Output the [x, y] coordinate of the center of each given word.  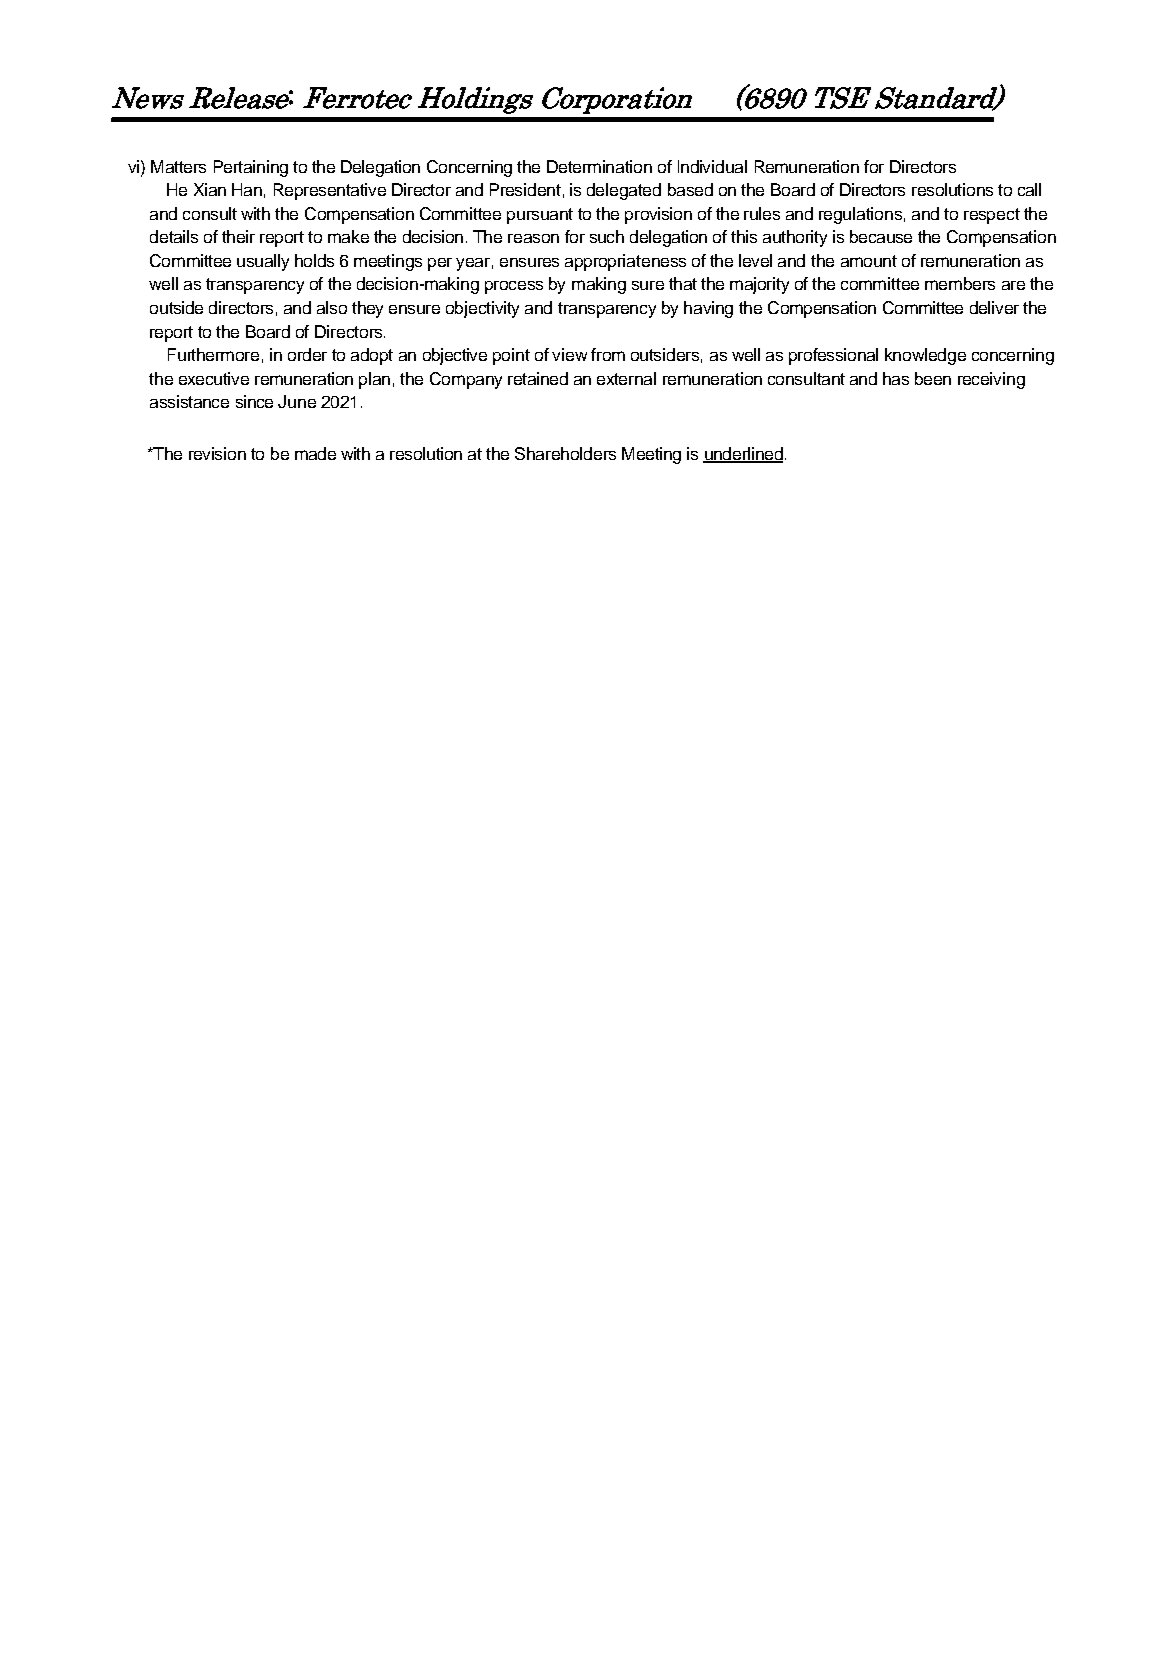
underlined [743, 454]
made [315, 453]
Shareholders [565, 453]
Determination [599, 166]
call [1029, 189]
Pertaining [251, 168]
